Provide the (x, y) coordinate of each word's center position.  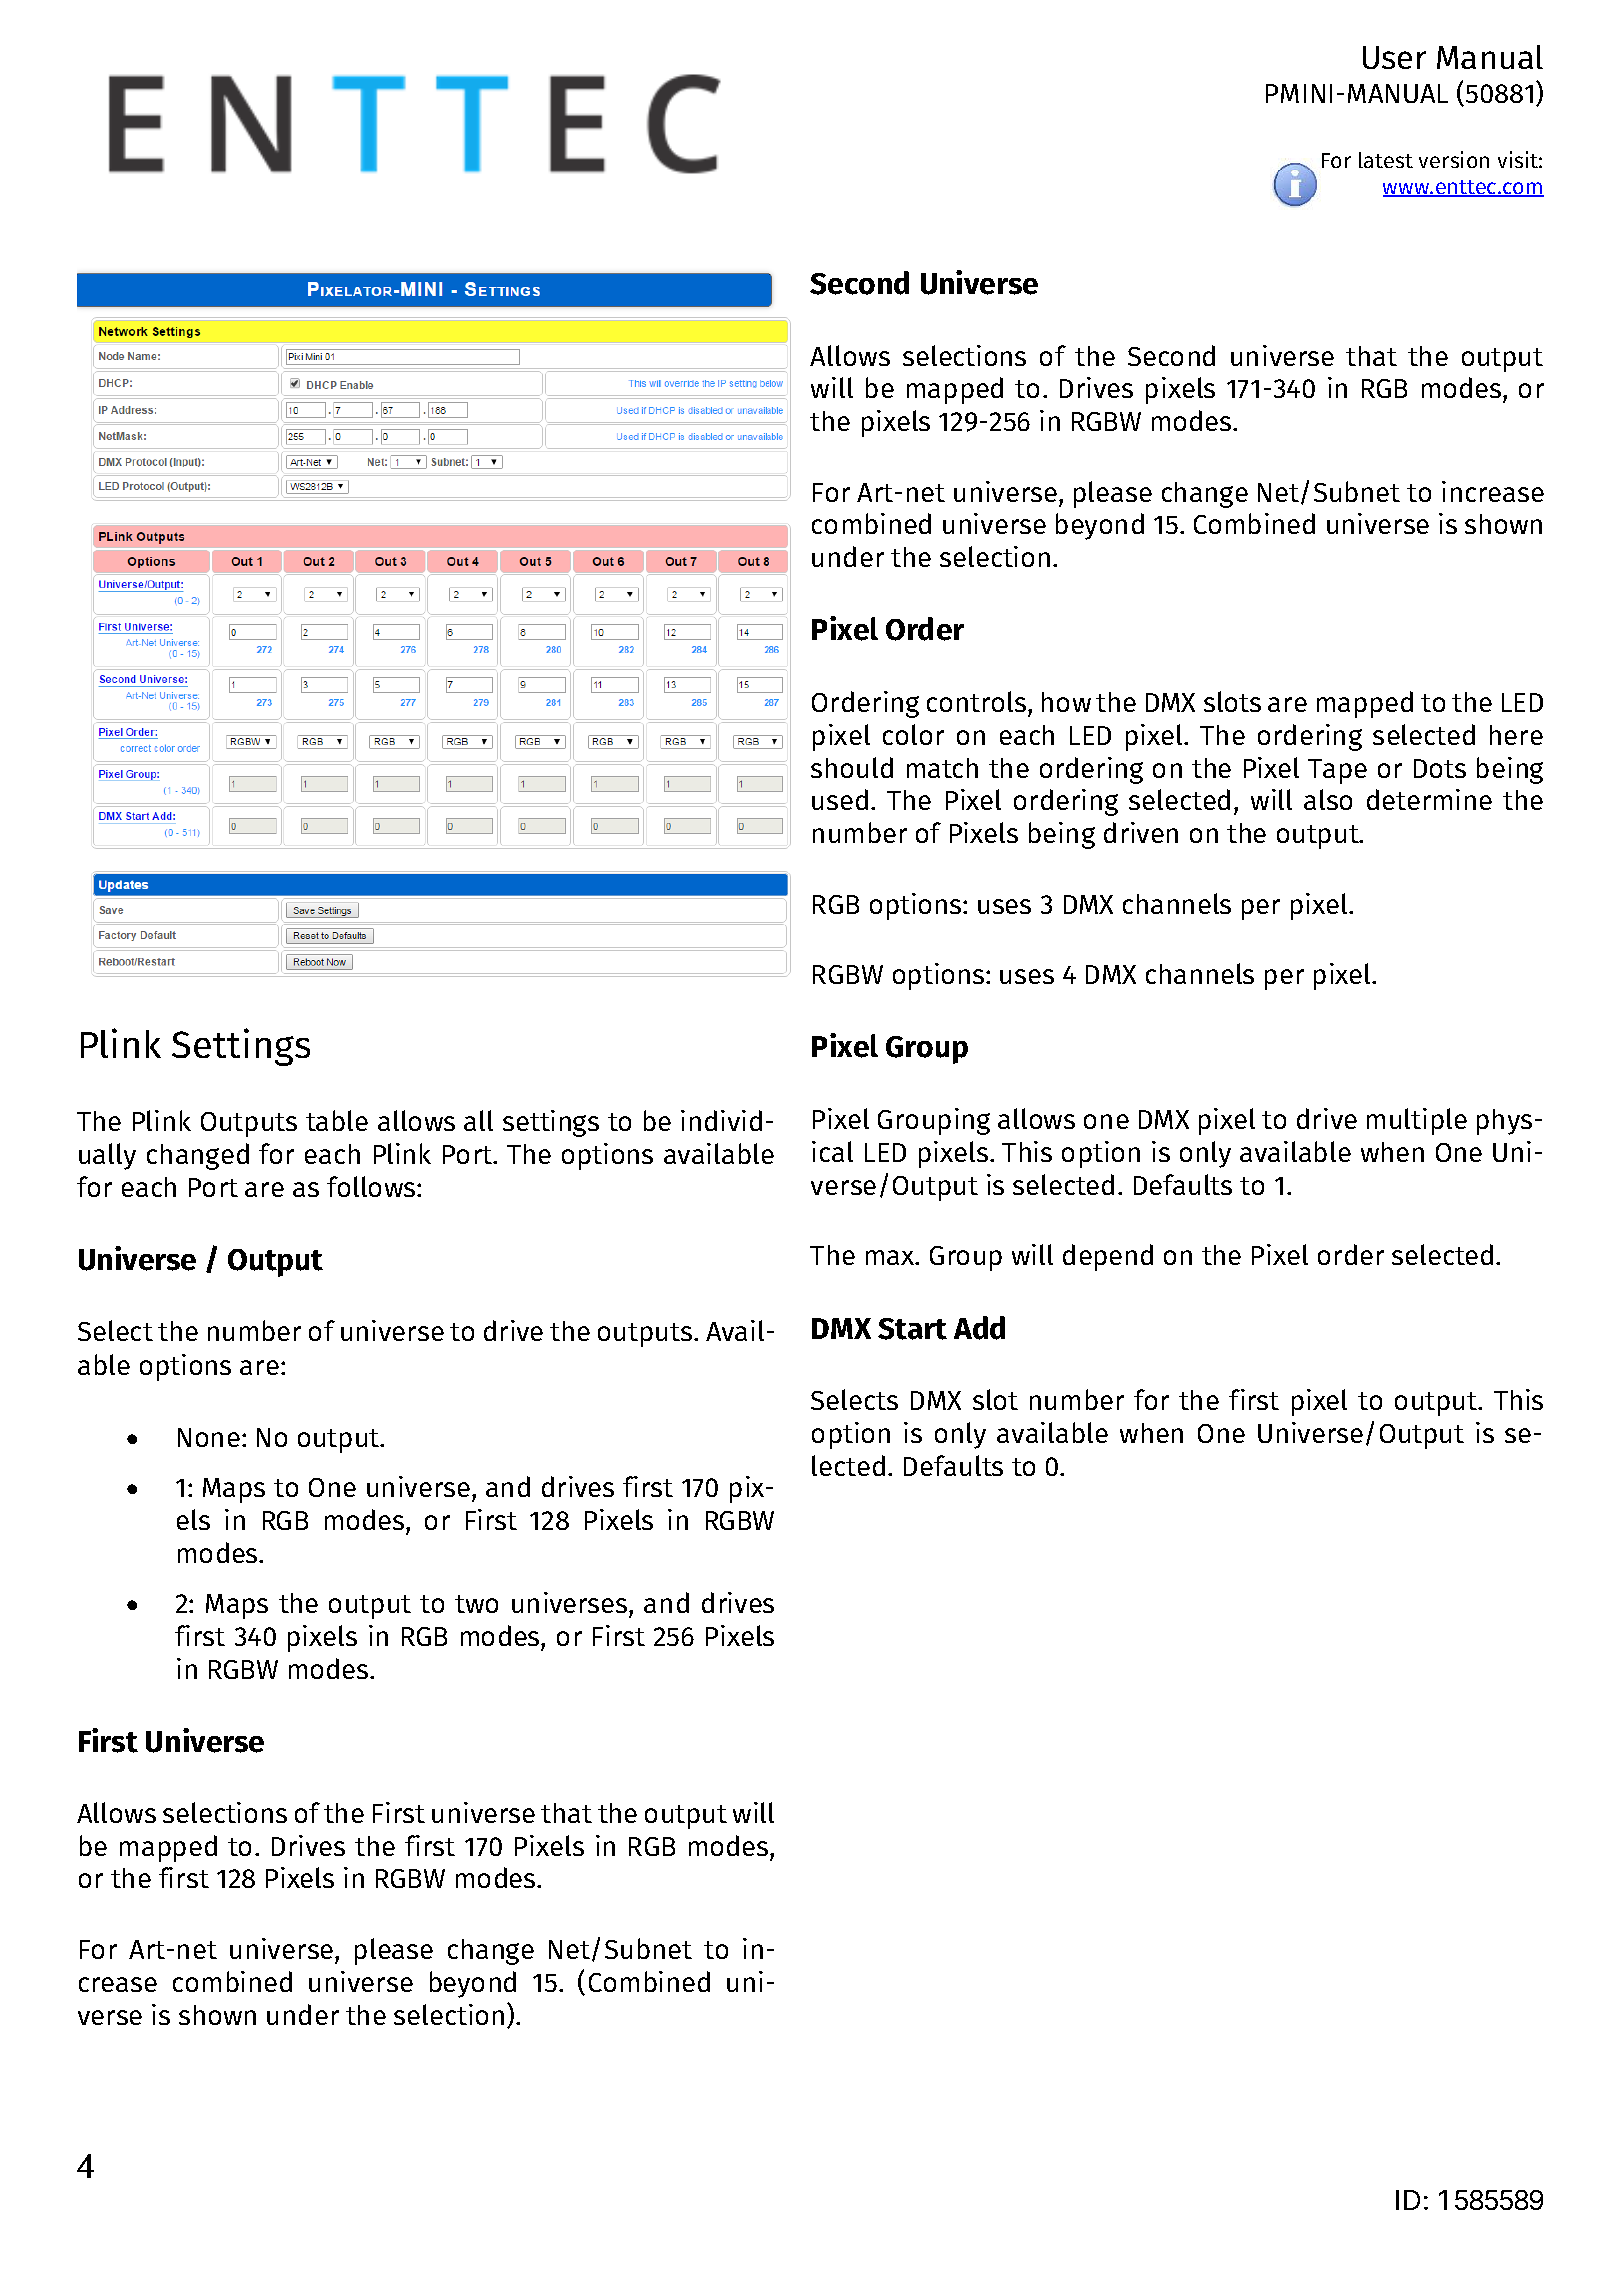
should (852, 767)
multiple (1417, 1121)
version (1454, 159)
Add (979, 1328)
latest (1386, 160)
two (476, 1604)
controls (978, 701)
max (891, 1257)
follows (372, 1186)
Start (912, 1329)
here (1516, 735)
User (1394, 57)
